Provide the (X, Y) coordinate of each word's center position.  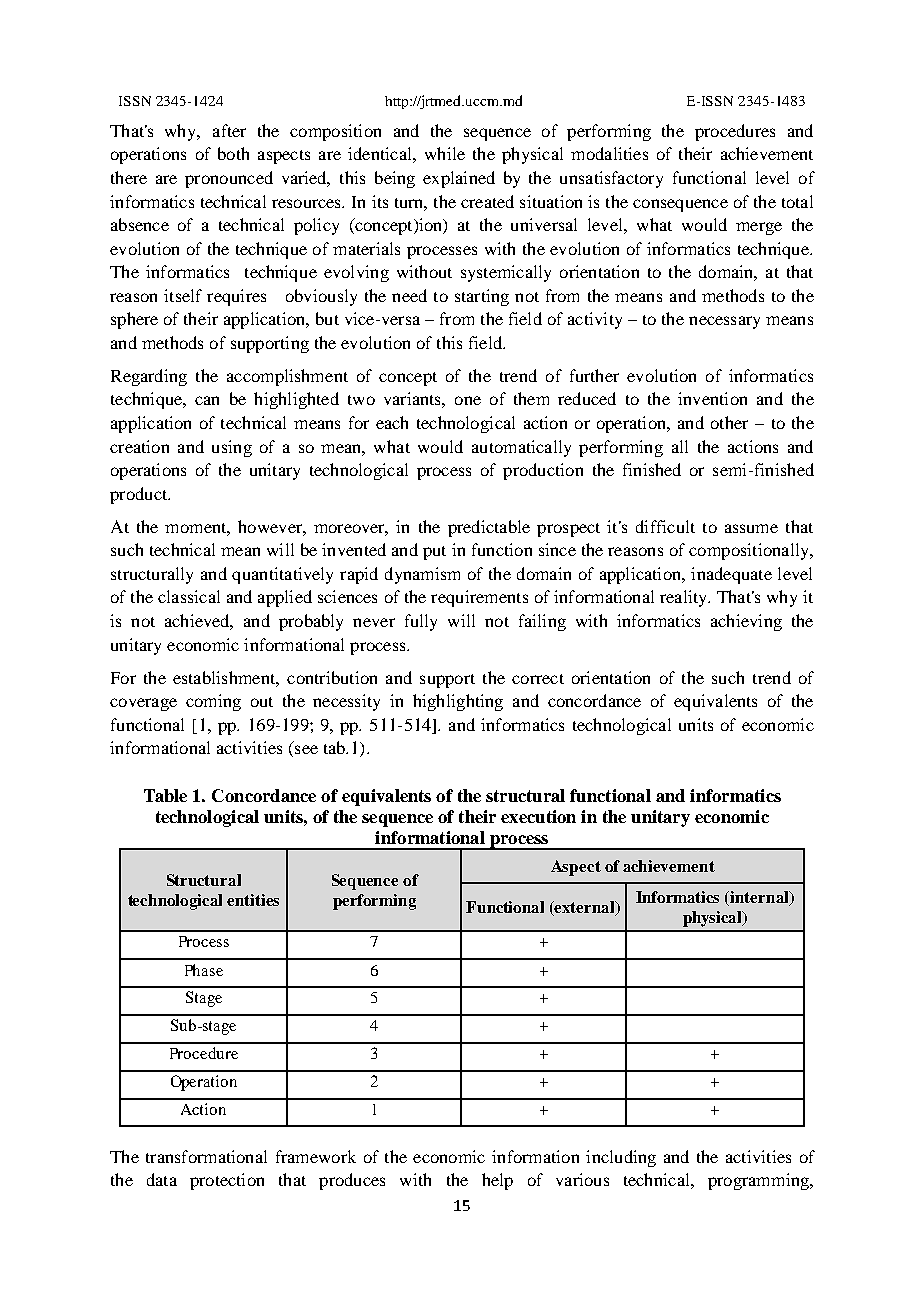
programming (759, 1181)
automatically (521, 448)
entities (253, 900)
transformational (206, 1156)
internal (760, 898)
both (233, 153)
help (497, 1181)
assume (751, 528)
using (232, 448)
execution (538, 816)
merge (759, 228)
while (445, 153)
